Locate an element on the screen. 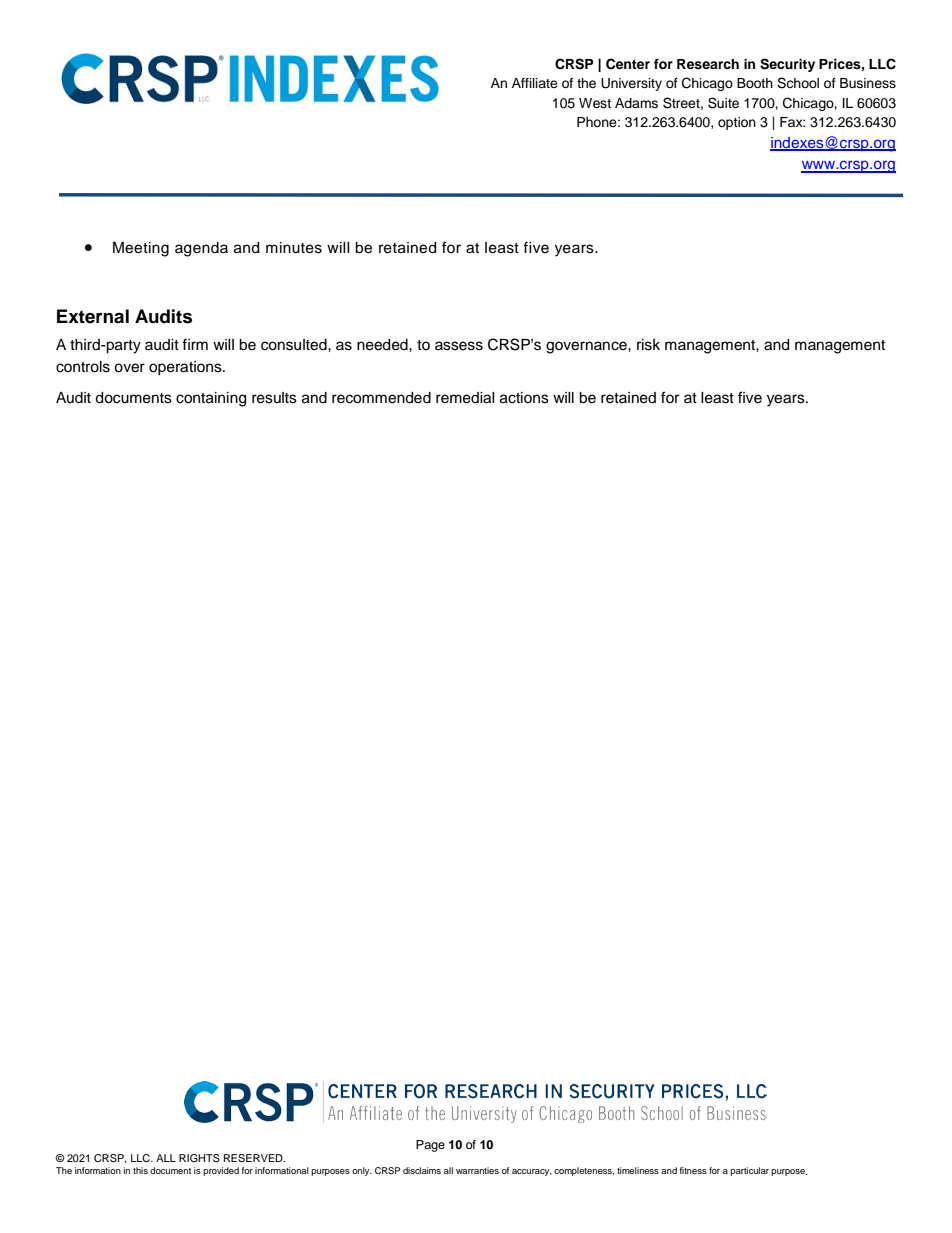 The width and height of the screenshot is (952, 1233). this is located at coordinates (140, 1170).
